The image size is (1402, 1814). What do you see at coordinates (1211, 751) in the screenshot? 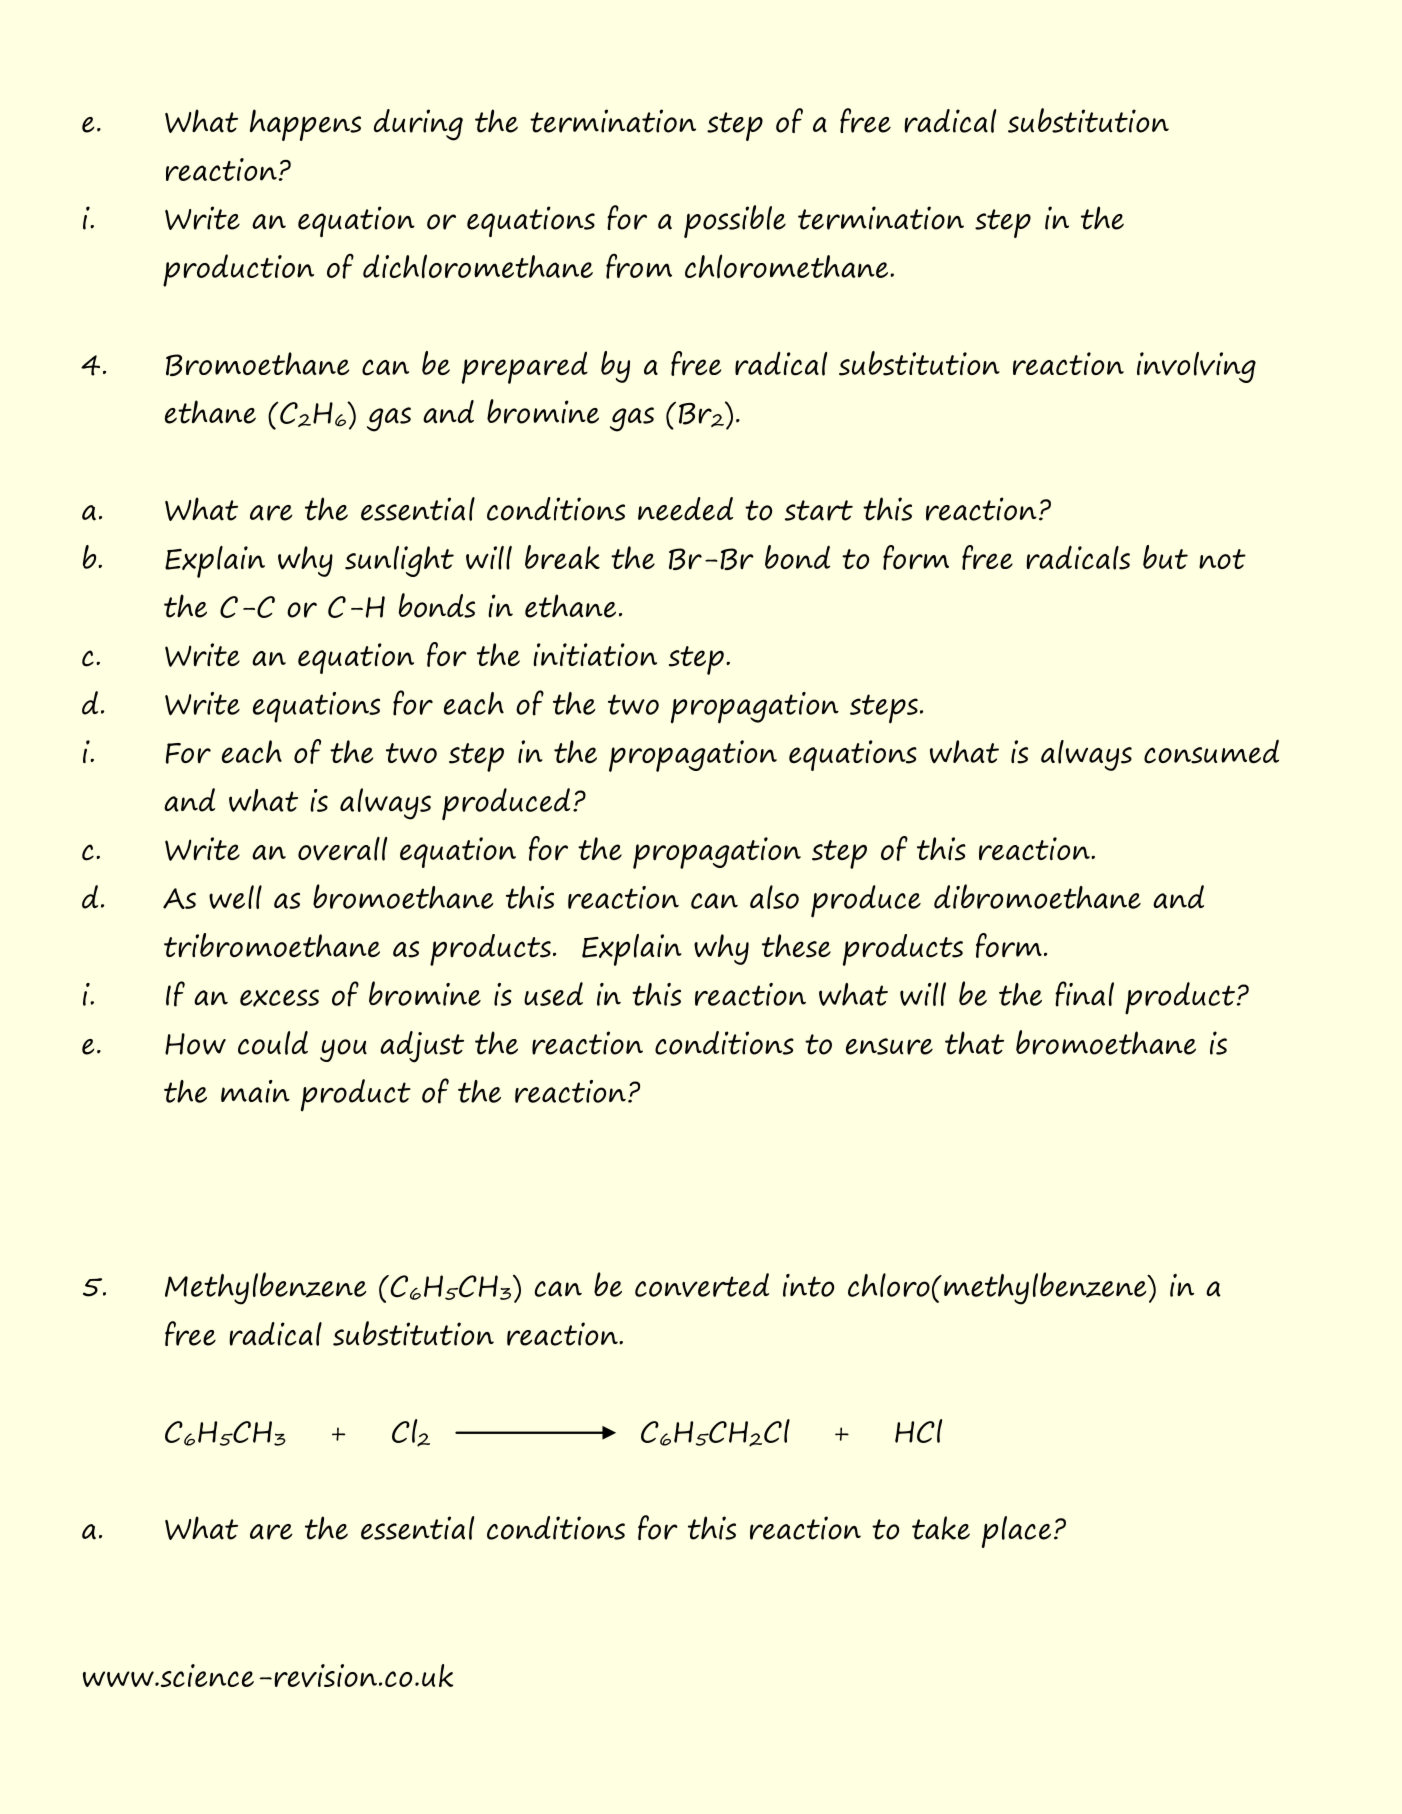
I see `consumed` at bounding box center [1211, 751].
